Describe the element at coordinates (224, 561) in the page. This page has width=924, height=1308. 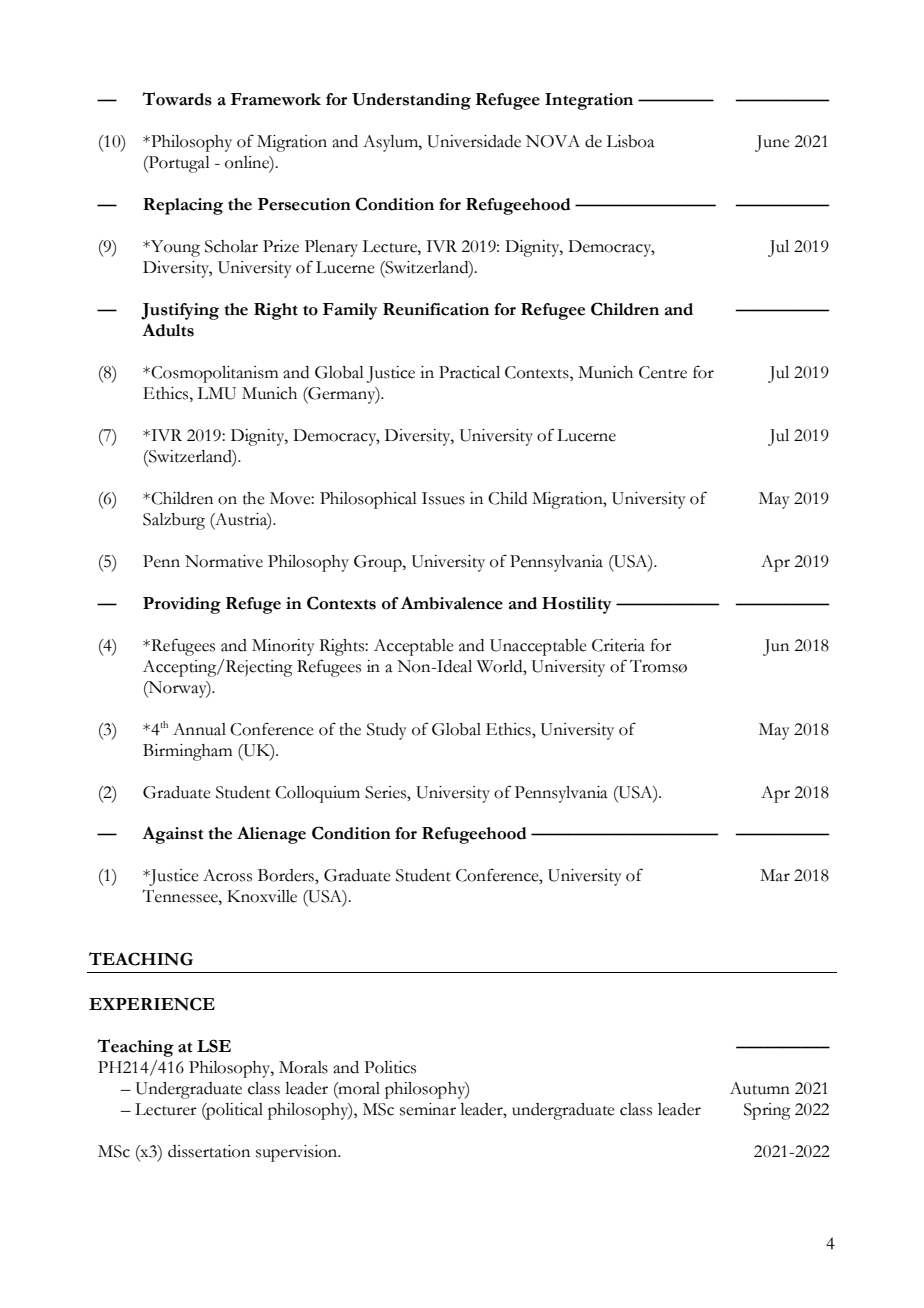
I see `Normative` at that location.
